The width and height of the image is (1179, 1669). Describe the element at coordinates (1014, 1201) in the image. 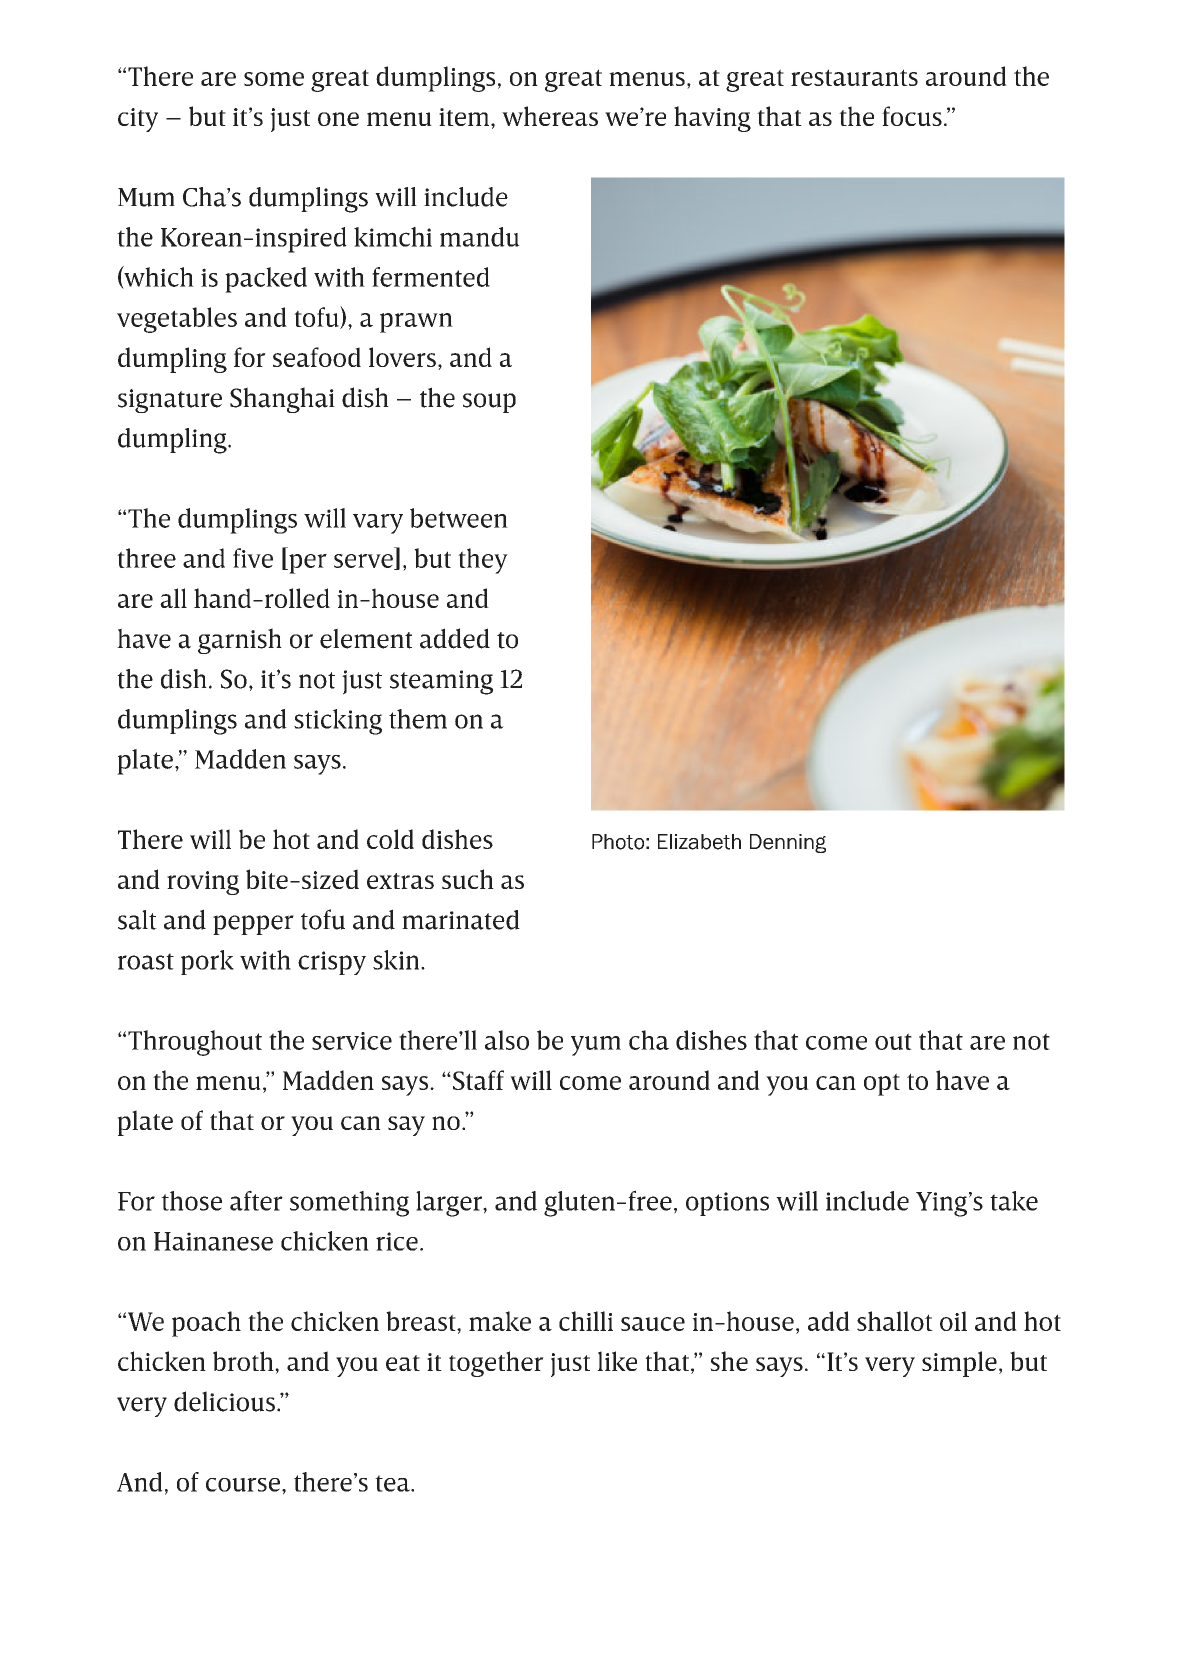

I see `take` at that location.
